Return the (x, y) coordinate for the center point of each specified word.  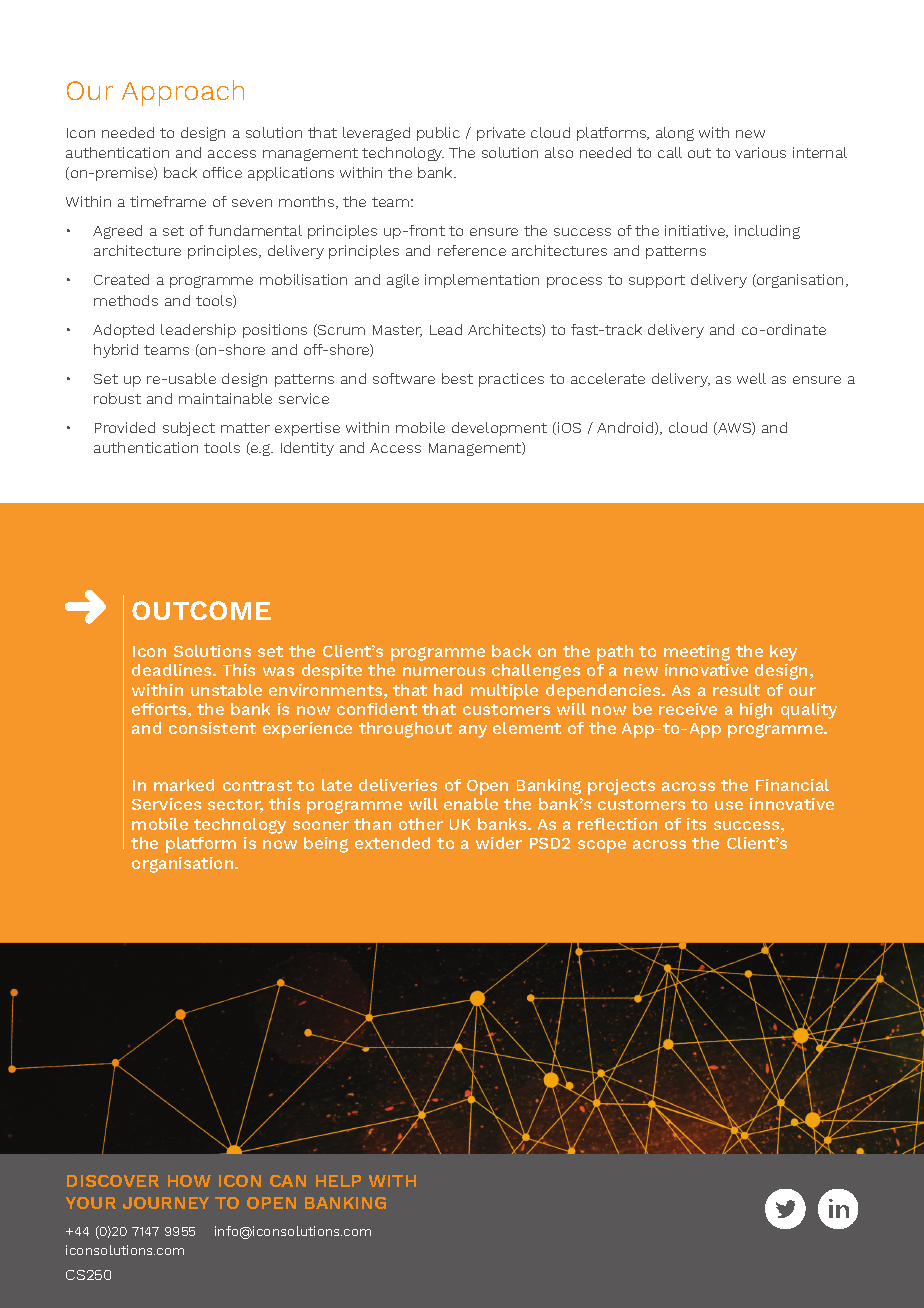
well (751, 378)
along (675, 134)
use (729, 805)
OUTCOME (201, 610)
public (438, 134)
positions (275, 331)
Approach (183, 93)
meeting (697, 653)
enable (471, 804)
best (457, 378)
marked (184, 785)
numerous (444, 671)
